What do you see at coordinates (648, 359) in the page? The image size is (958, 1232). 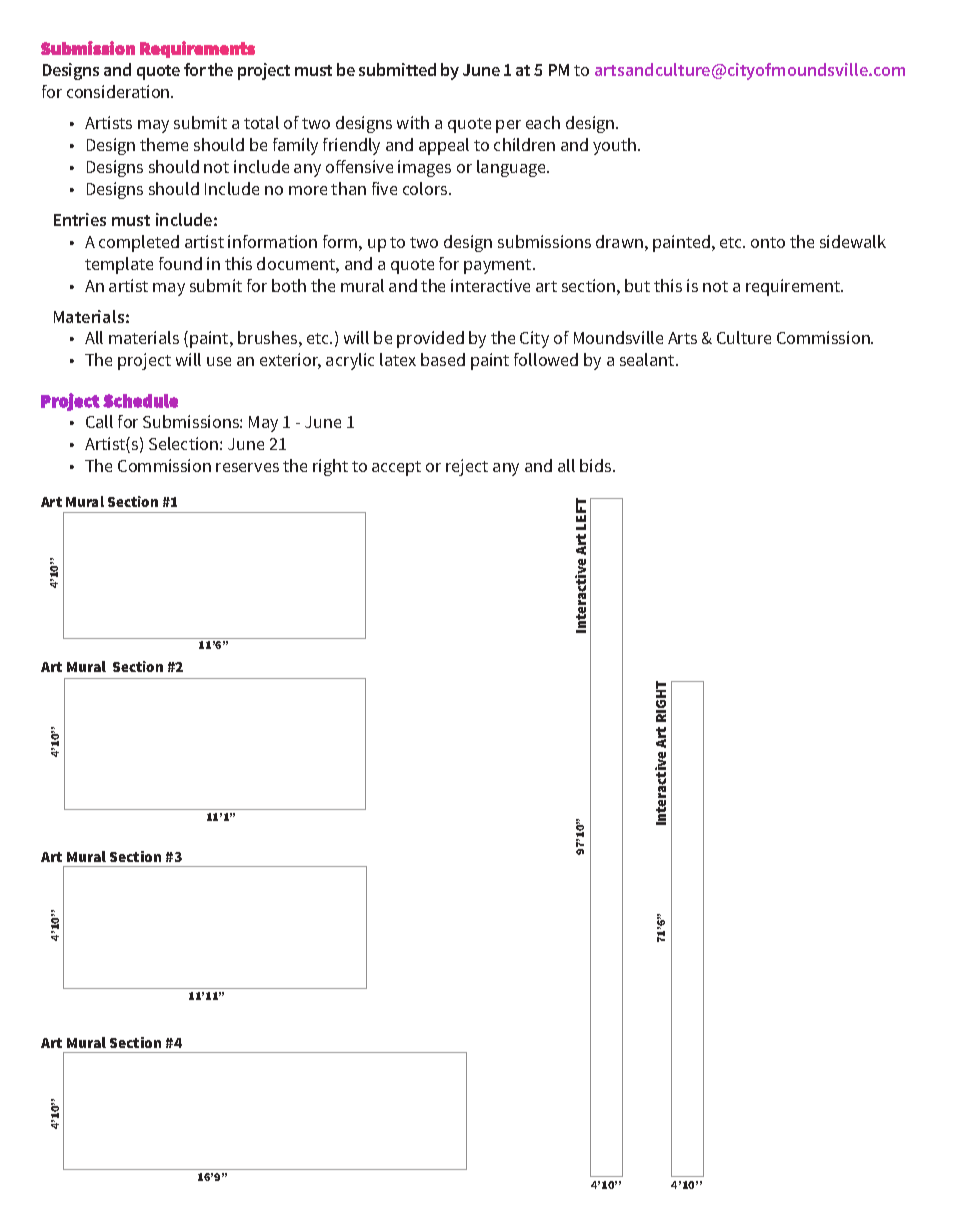 I see `sealant` at bounding box center [648, 359].
